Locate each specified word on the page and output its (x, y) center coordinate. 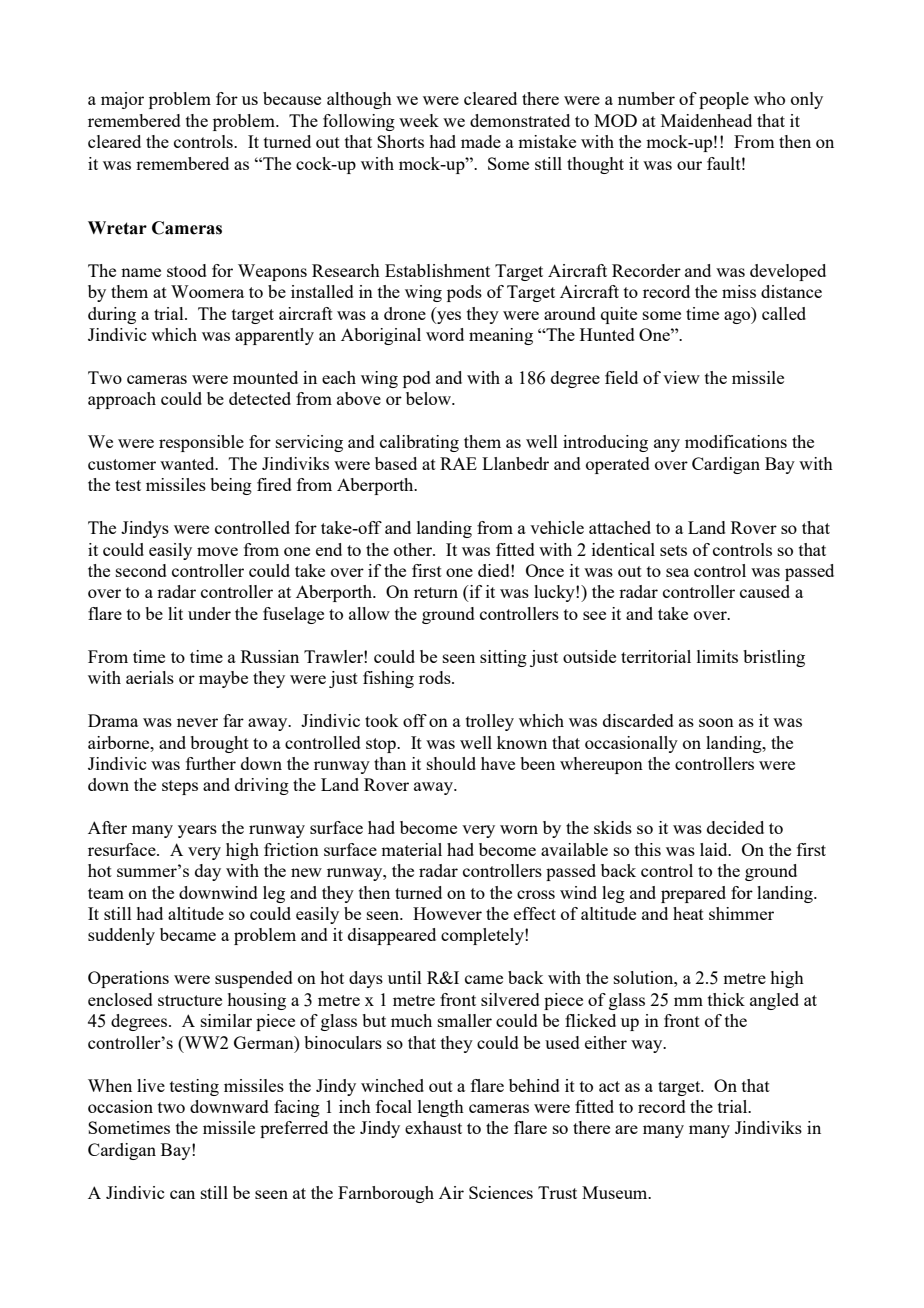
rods (436, 677)
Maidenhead (706, 120)
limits (717, 656)
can (182, 1194)
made (481, 141)
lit (175, 613)
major (122, 100)
